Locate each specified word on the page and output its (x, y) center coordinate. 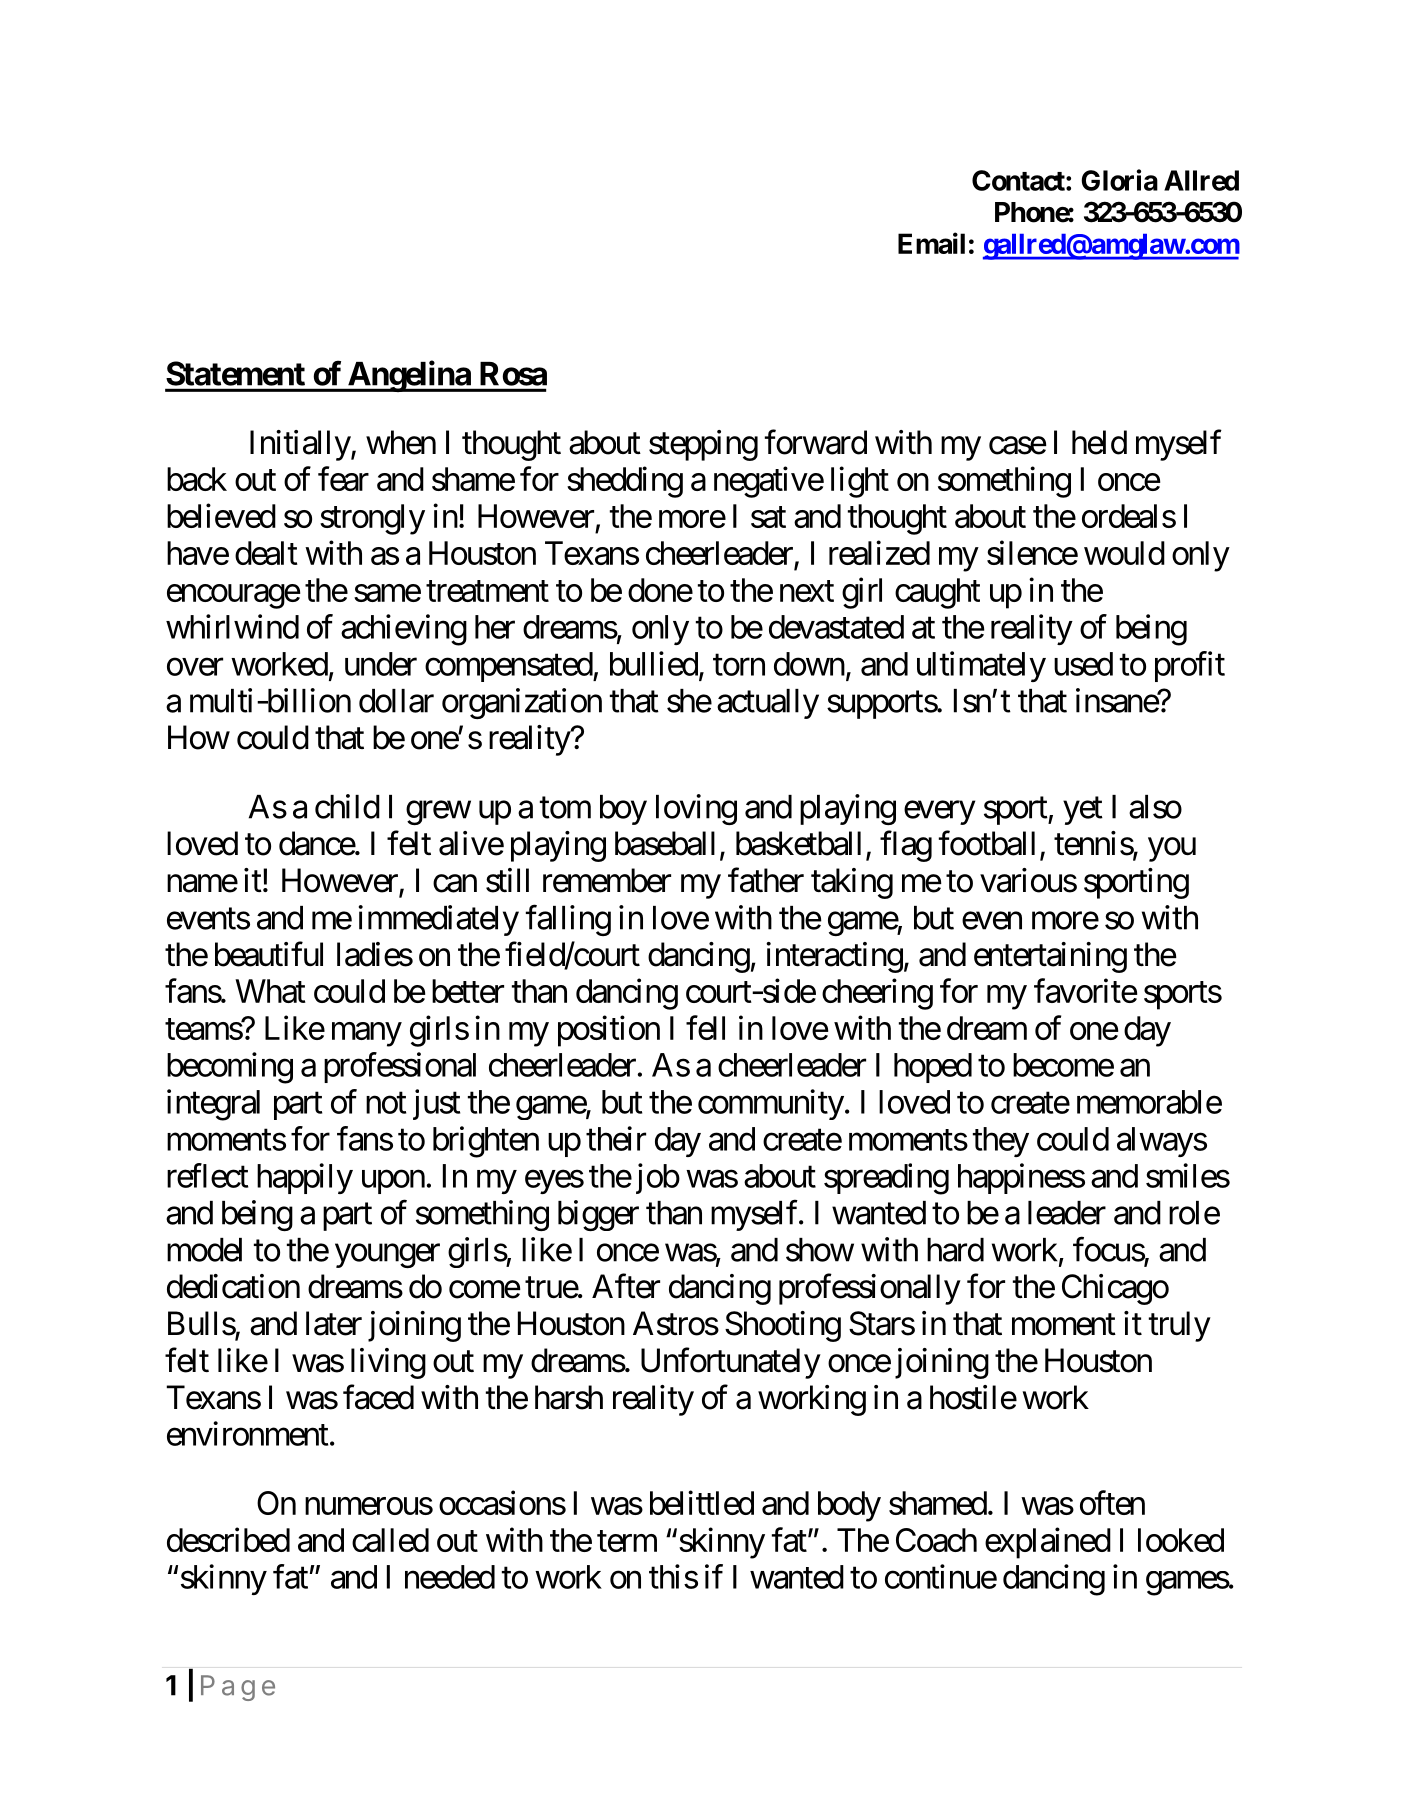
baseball (665, 843)
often (1112, 1502)
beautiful (269, 954)
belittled (702, 1502)
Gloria (1119, 180)
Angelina (408, 376)
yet (1083, 811)
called (390, 1540)
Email (931, 243)
